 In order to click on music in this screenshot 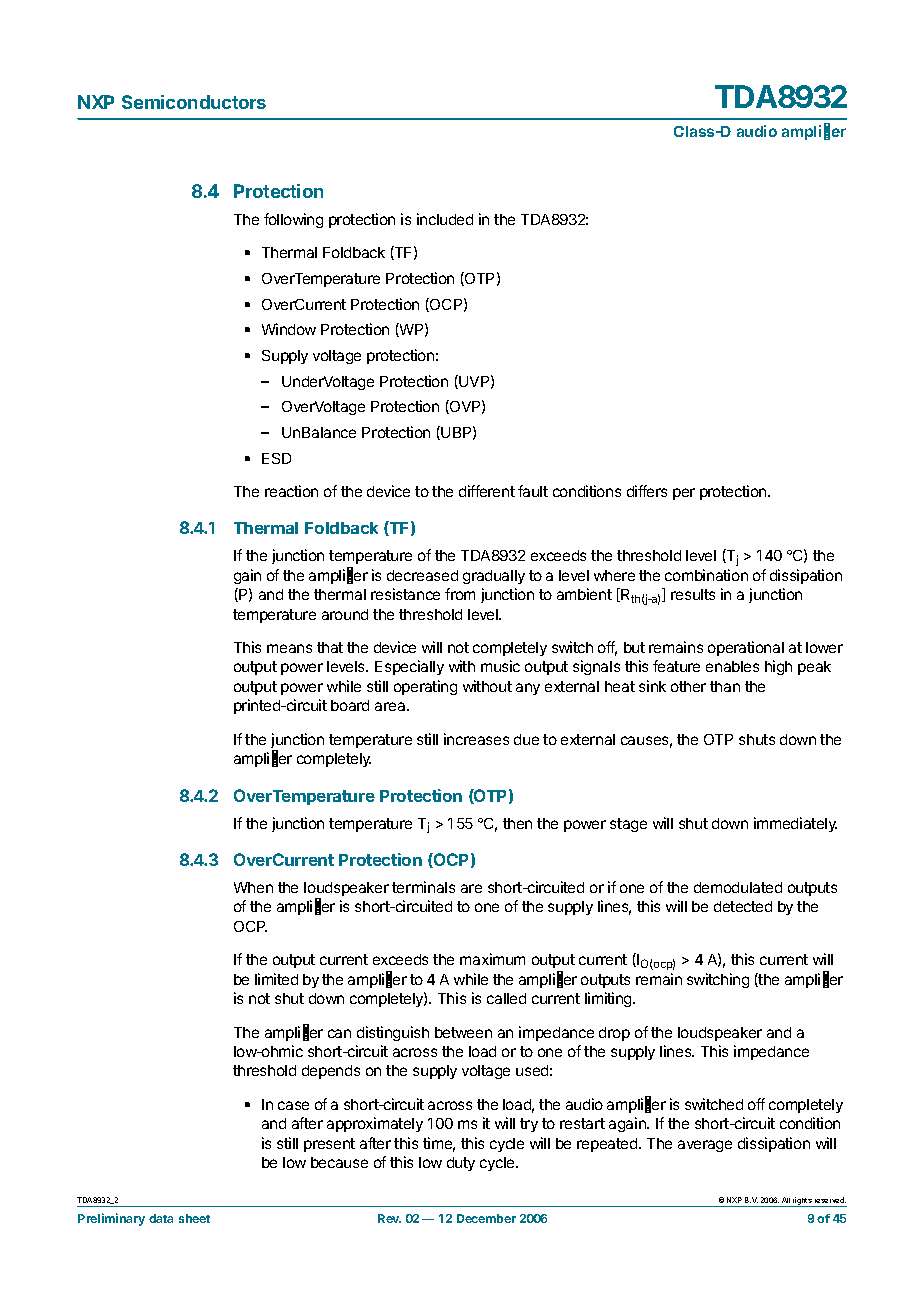, I will do `click(500, 666)`.
